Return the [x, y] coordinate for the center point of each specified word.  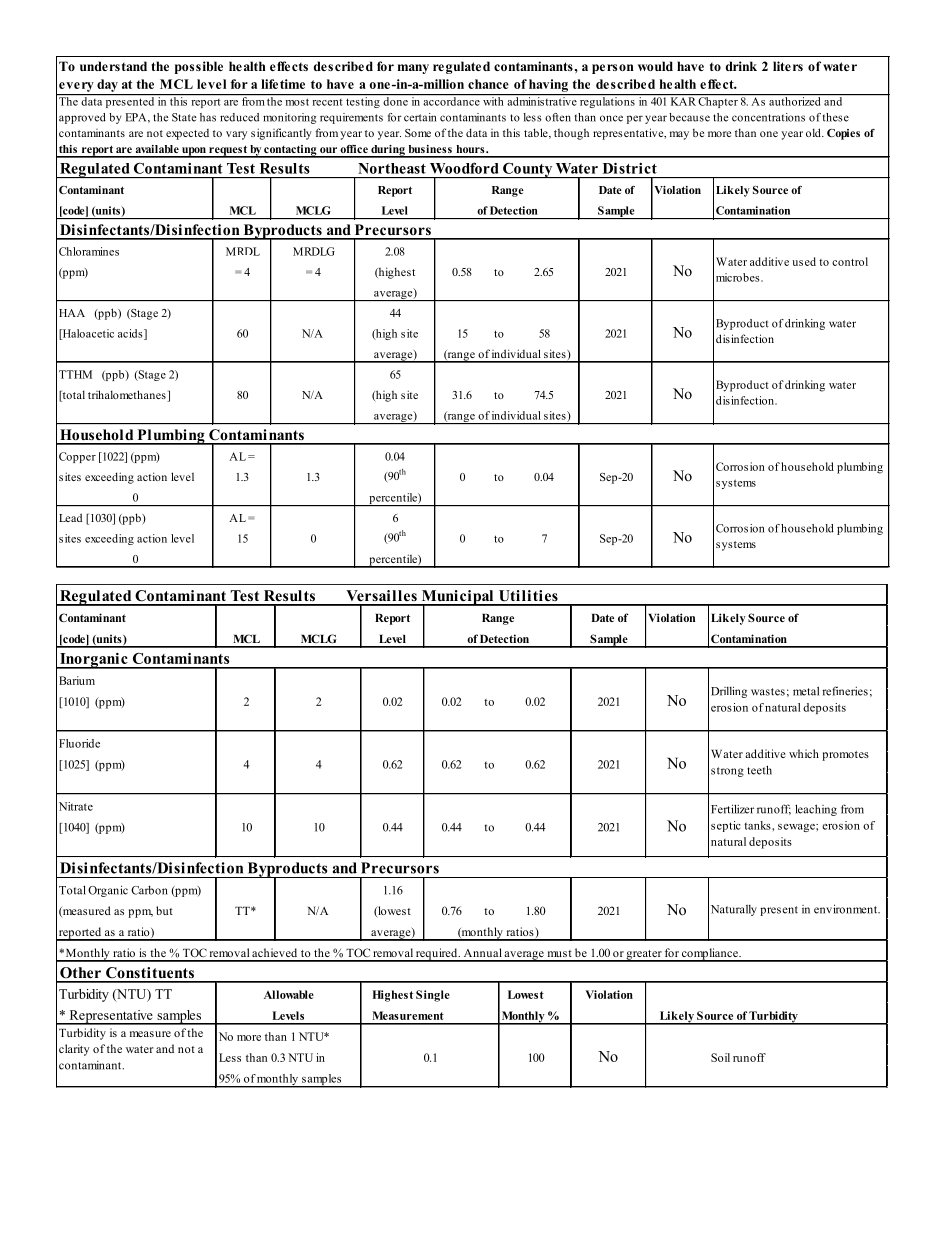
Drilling [729, 692]
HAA [72, 313]
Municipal [457, 598]
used [804, 261]
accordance [451, 101]
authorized [794, 101]
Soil [720, 1057]
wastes [768, 692]
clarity [74, 1050]
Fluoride [79, 743]
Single [433, 996]
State [184, 117]
